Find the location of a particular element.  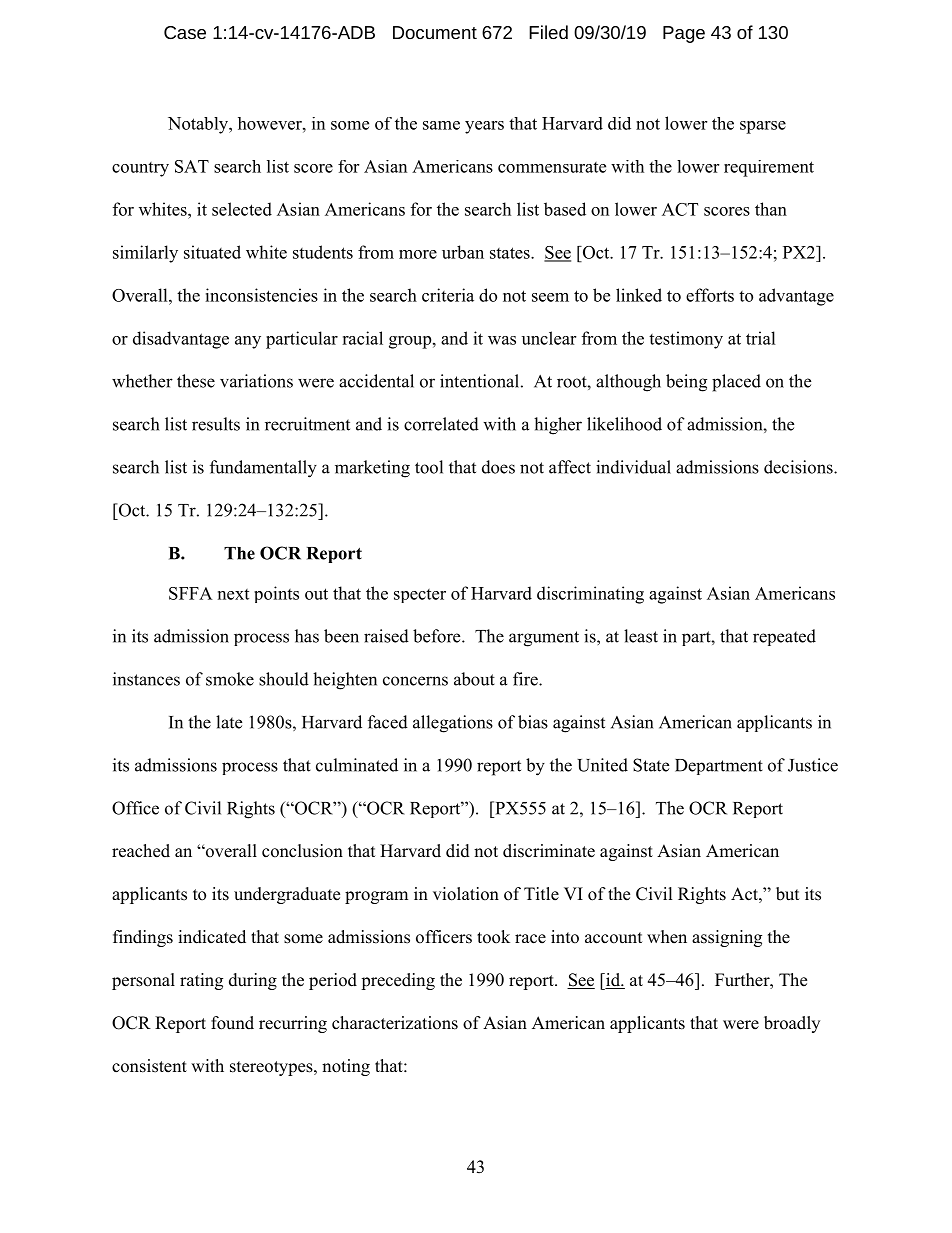

placed is located at coordinates (736, 383).
